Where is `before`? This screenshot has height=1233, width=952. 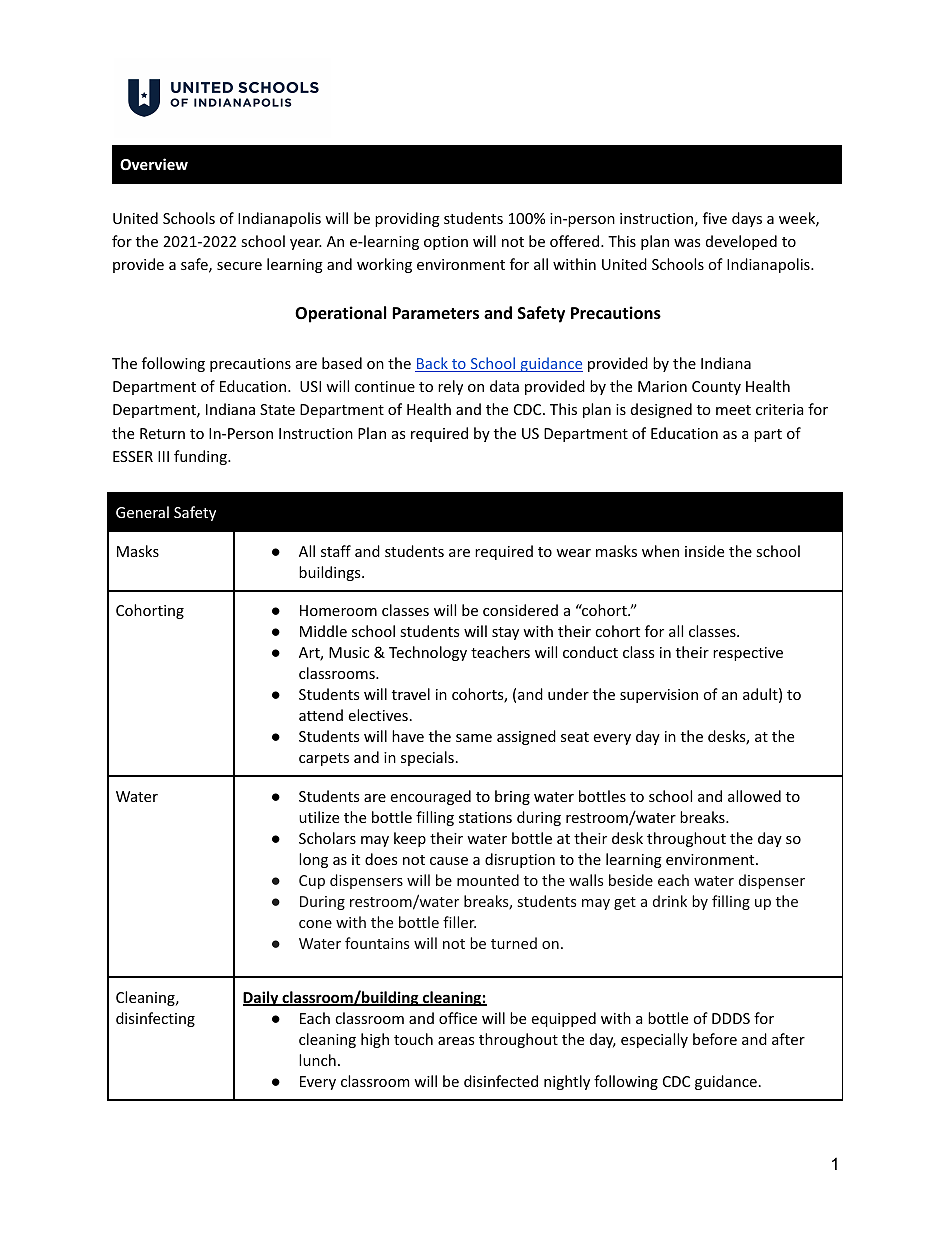 before is located at coordinates (715, 1039).
